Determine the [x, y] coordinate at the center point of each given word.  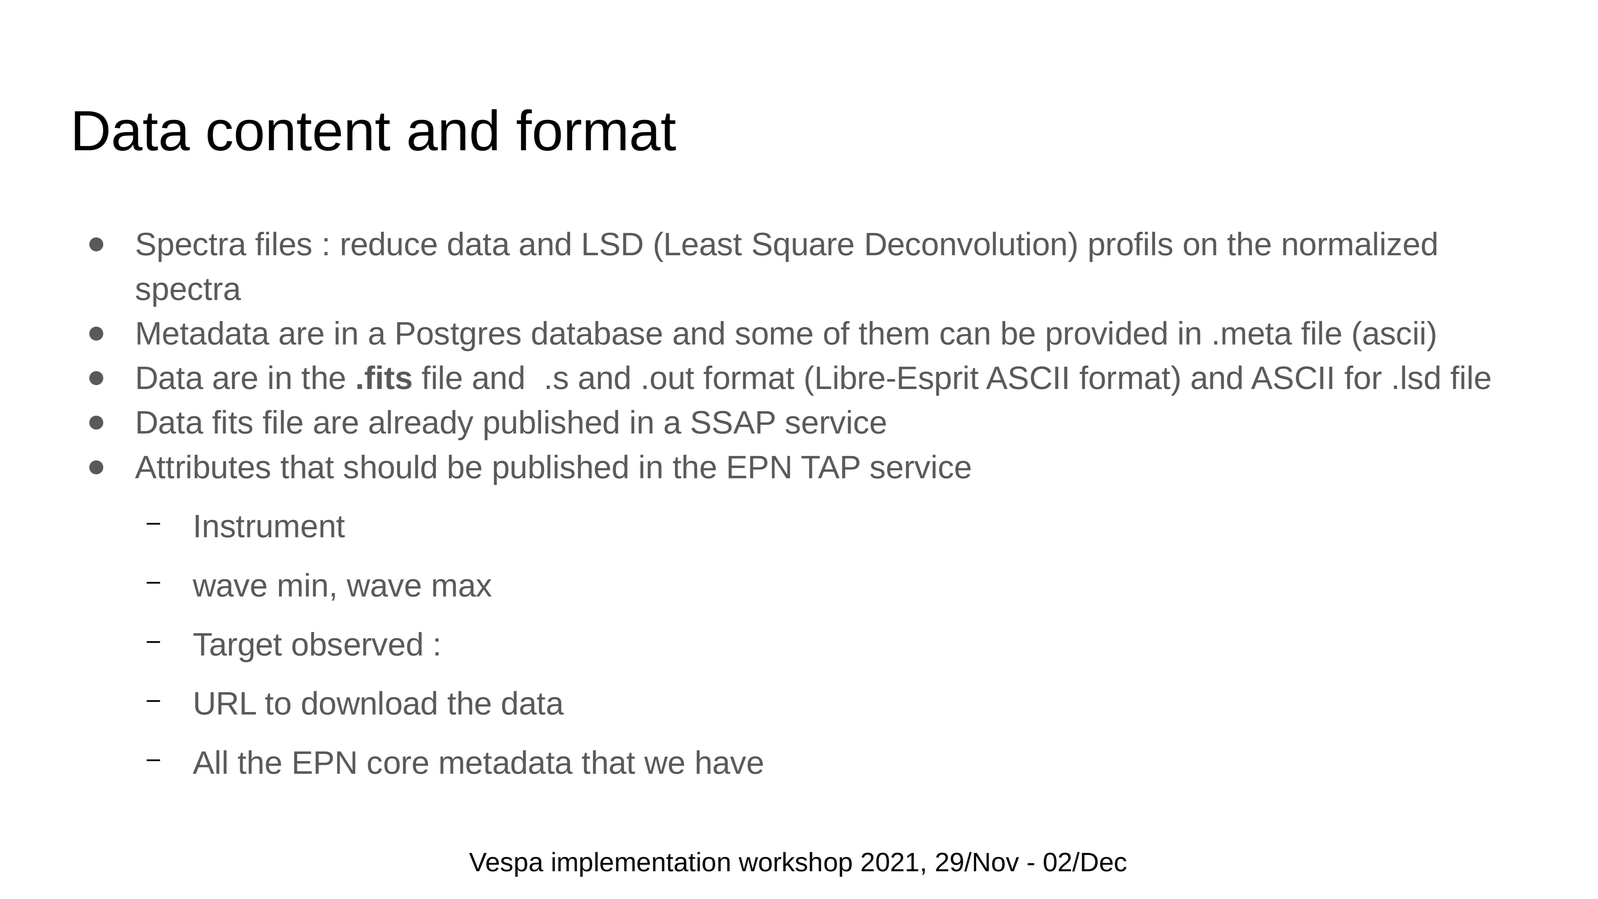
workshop [795, 864]
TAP [830, 467]
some [774, 336]
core [398, 765]
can [964, 336]
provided [1107, 336]
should [390, 467]
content [298, 132]
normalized [1360, 244]
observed [357, 644]
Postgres [459, 336]
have [730, 762]
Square [803, 247]
